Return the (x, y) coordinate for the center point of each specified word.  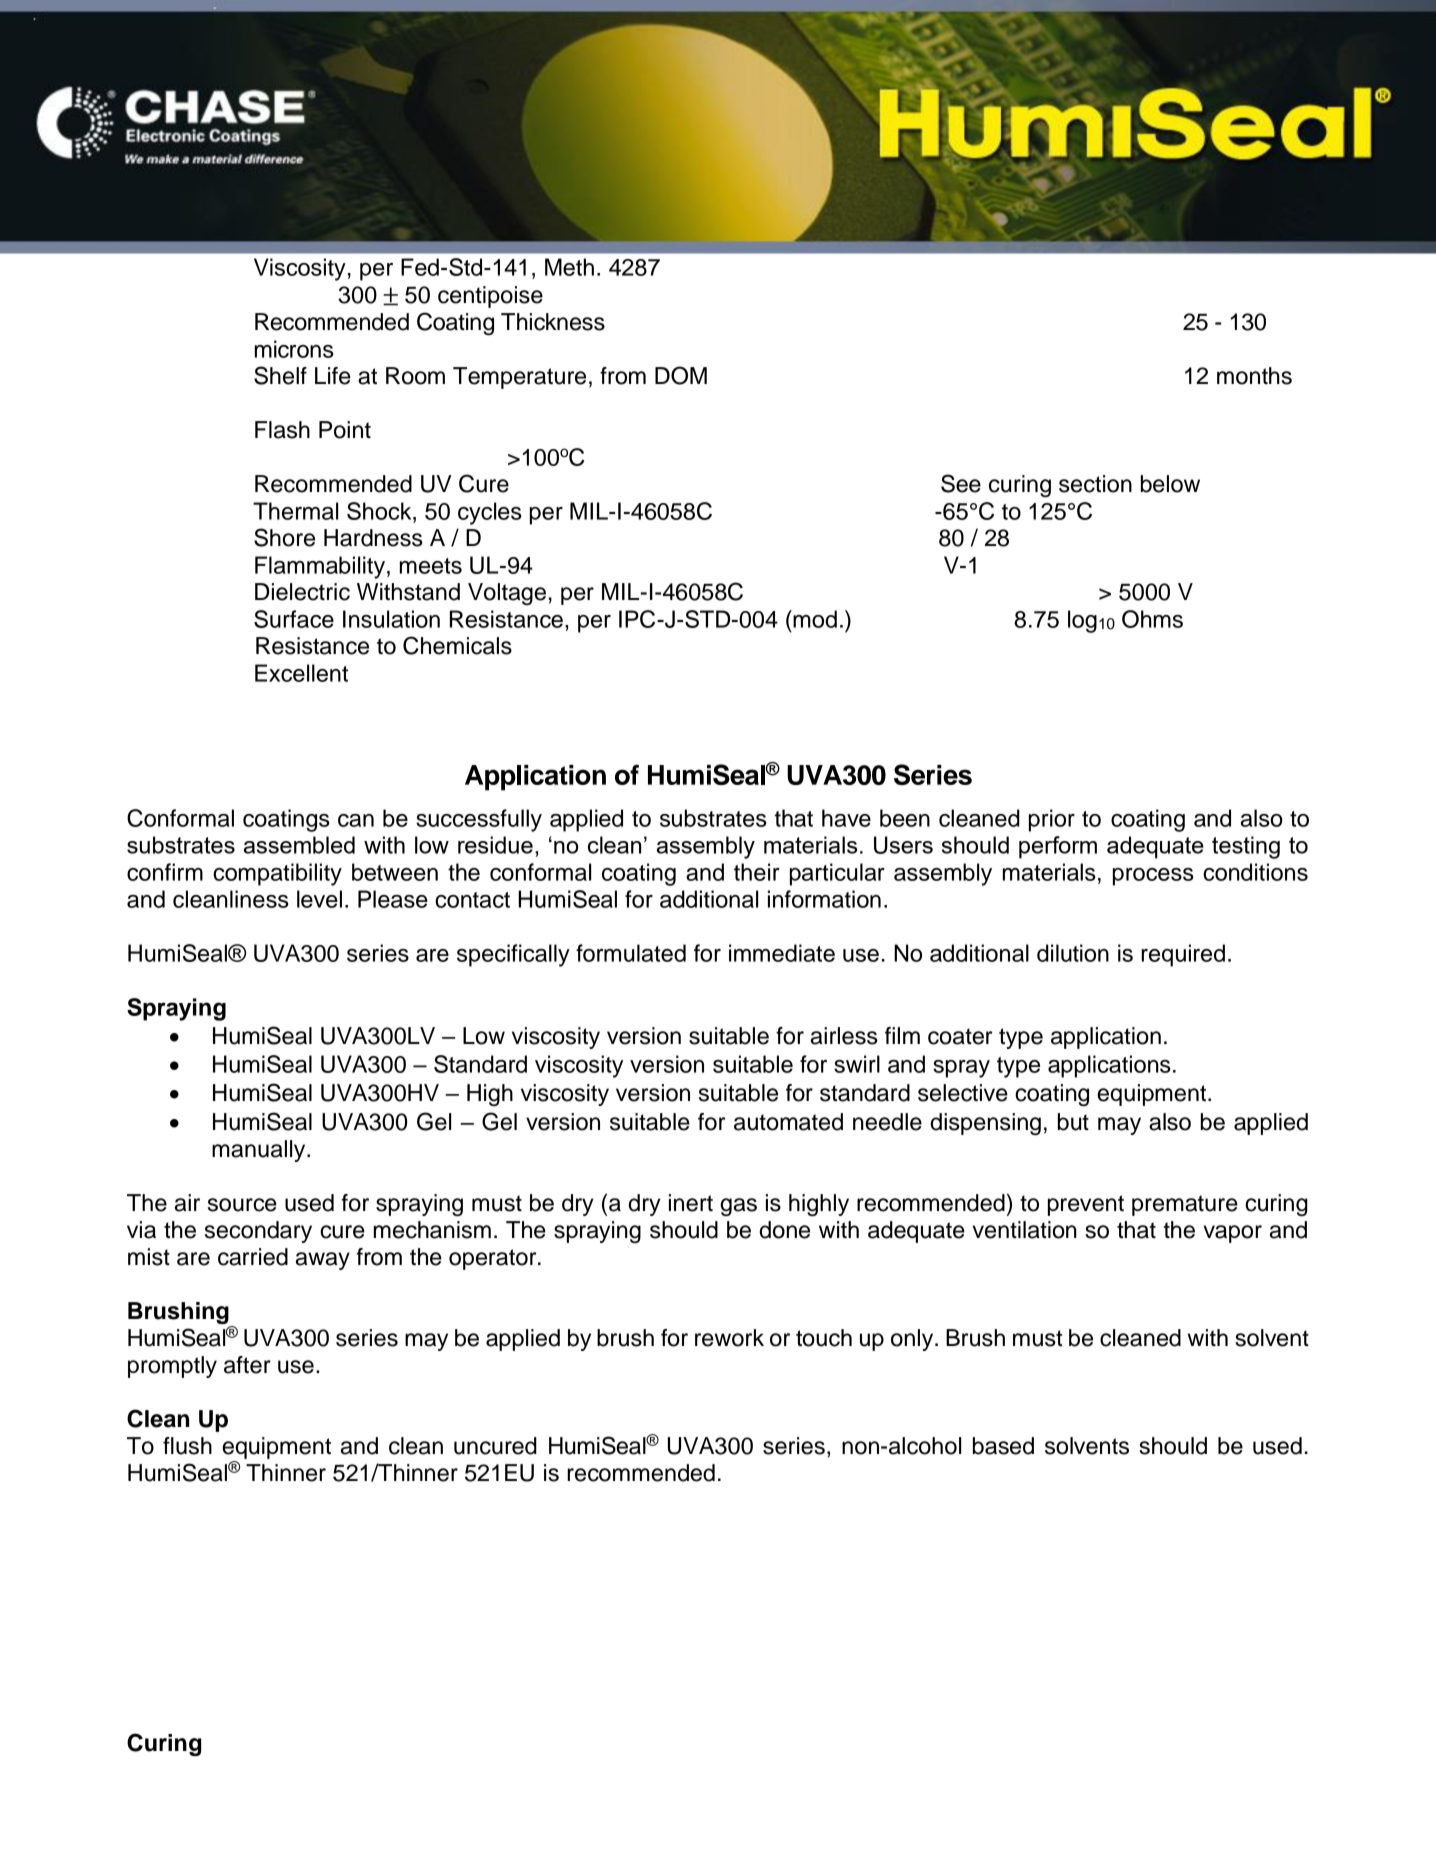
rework (729, 1338)
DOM (681, 375)
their (757, 872)
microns (294, 349)
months (1254, 376)
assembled (299, 845)
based (1003, 1446)
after (247, 1365)
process (1153, 877)
